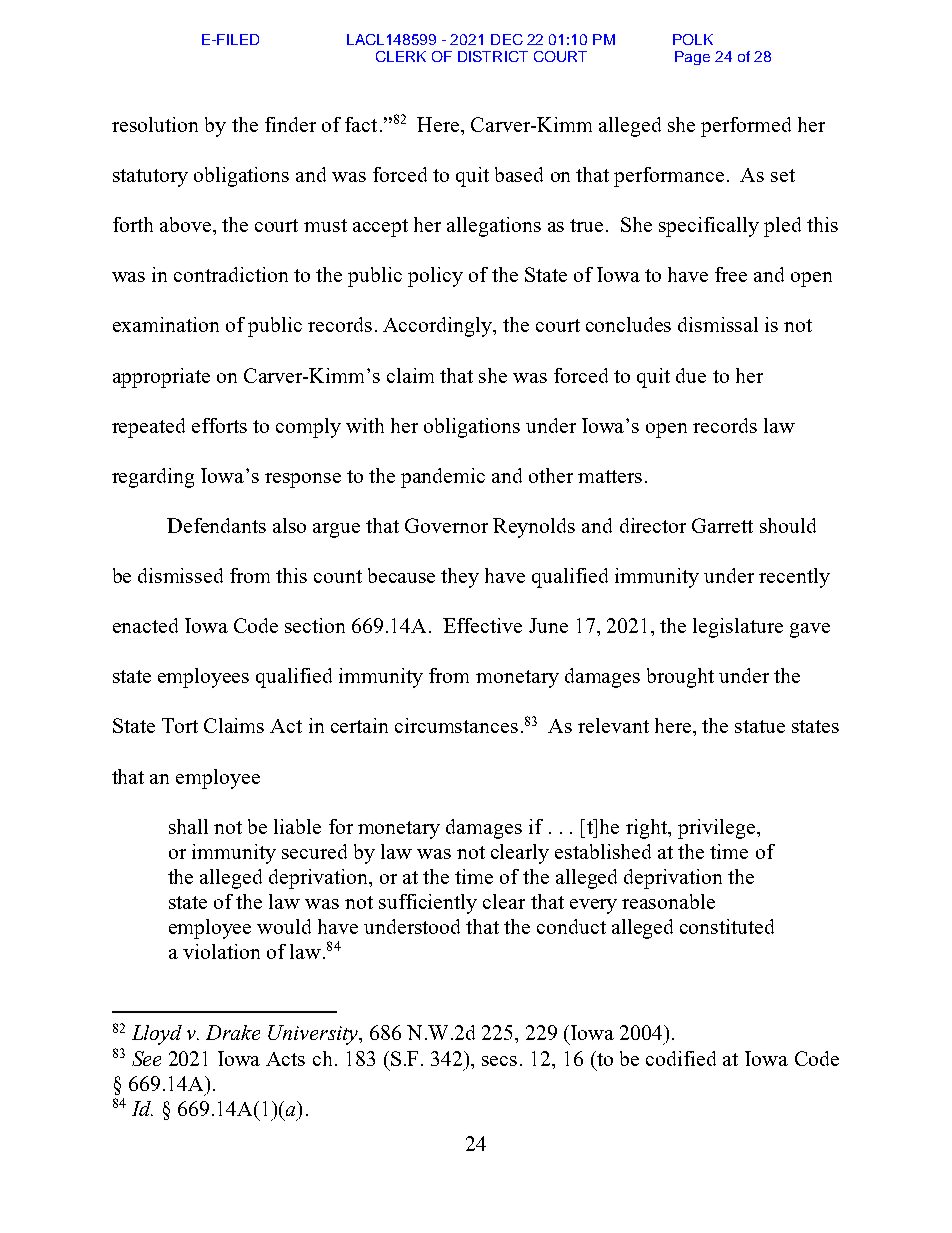 This screenshot has width=952, height=1233. I want to click on DISTRICT, so click(493, 56).
